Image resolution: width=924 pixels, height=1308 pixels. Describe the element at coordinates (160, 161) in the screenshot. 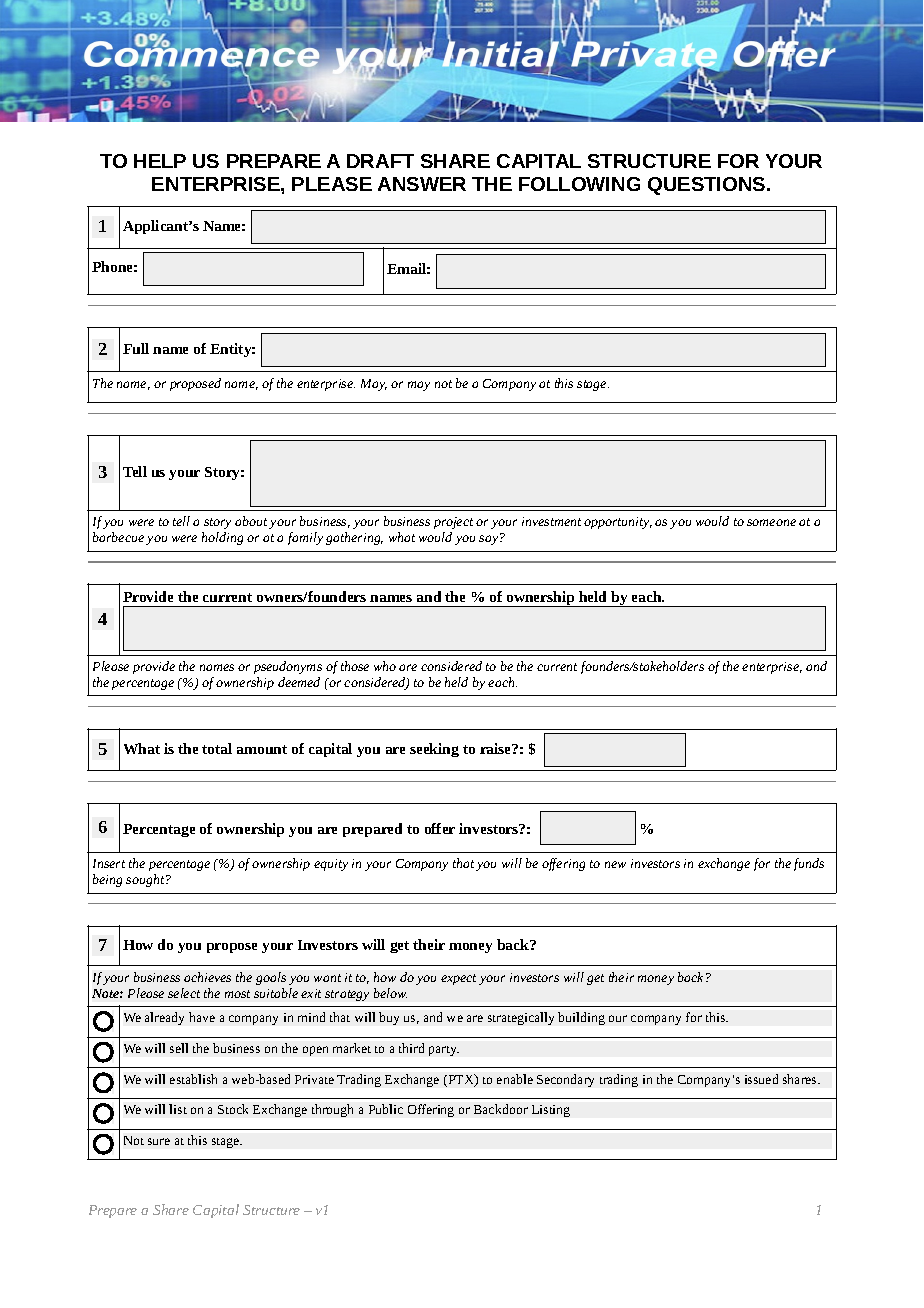

I see `HELP` at that location.
